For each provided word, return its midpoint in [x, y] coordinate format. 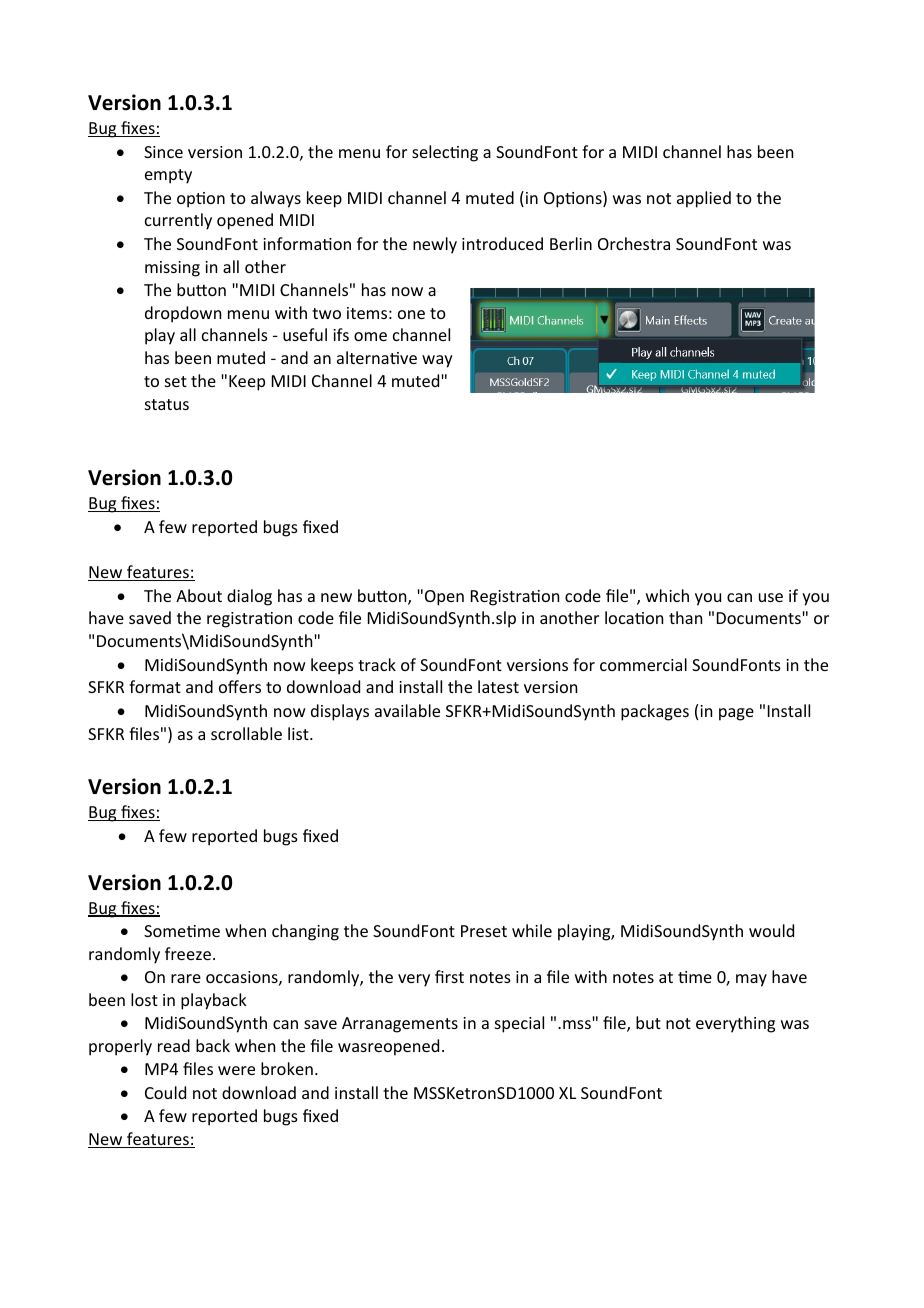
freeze [188, 953]
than [685, 617]
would [771, 930]
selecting [445, 153]
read [174, 1045]
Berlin [571, 243]
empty [168, 176]
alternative [377, 357]
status [167, 404]
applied [704, 199]
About [199, 595]
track [377, 664]
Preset [484, 931]
